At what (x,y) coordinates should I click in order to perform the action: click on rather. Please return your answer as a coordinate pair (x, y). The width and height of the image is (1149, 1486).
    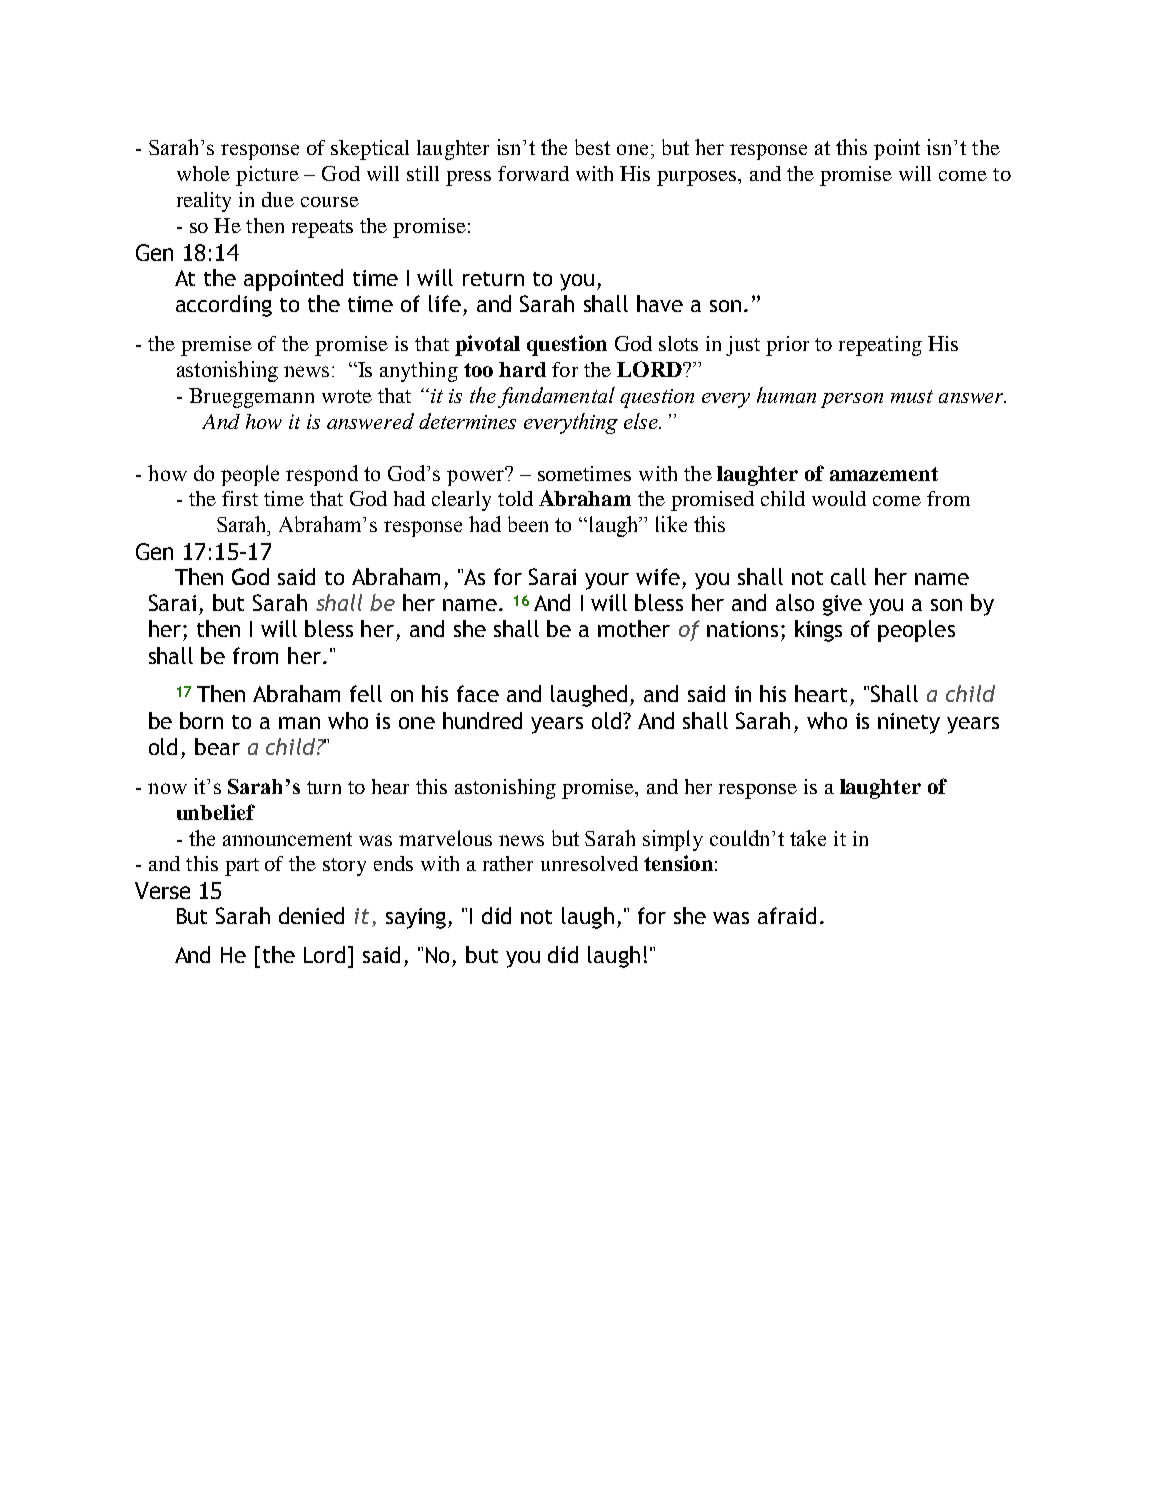
    Looking at the image, I should click on (508, 863).
